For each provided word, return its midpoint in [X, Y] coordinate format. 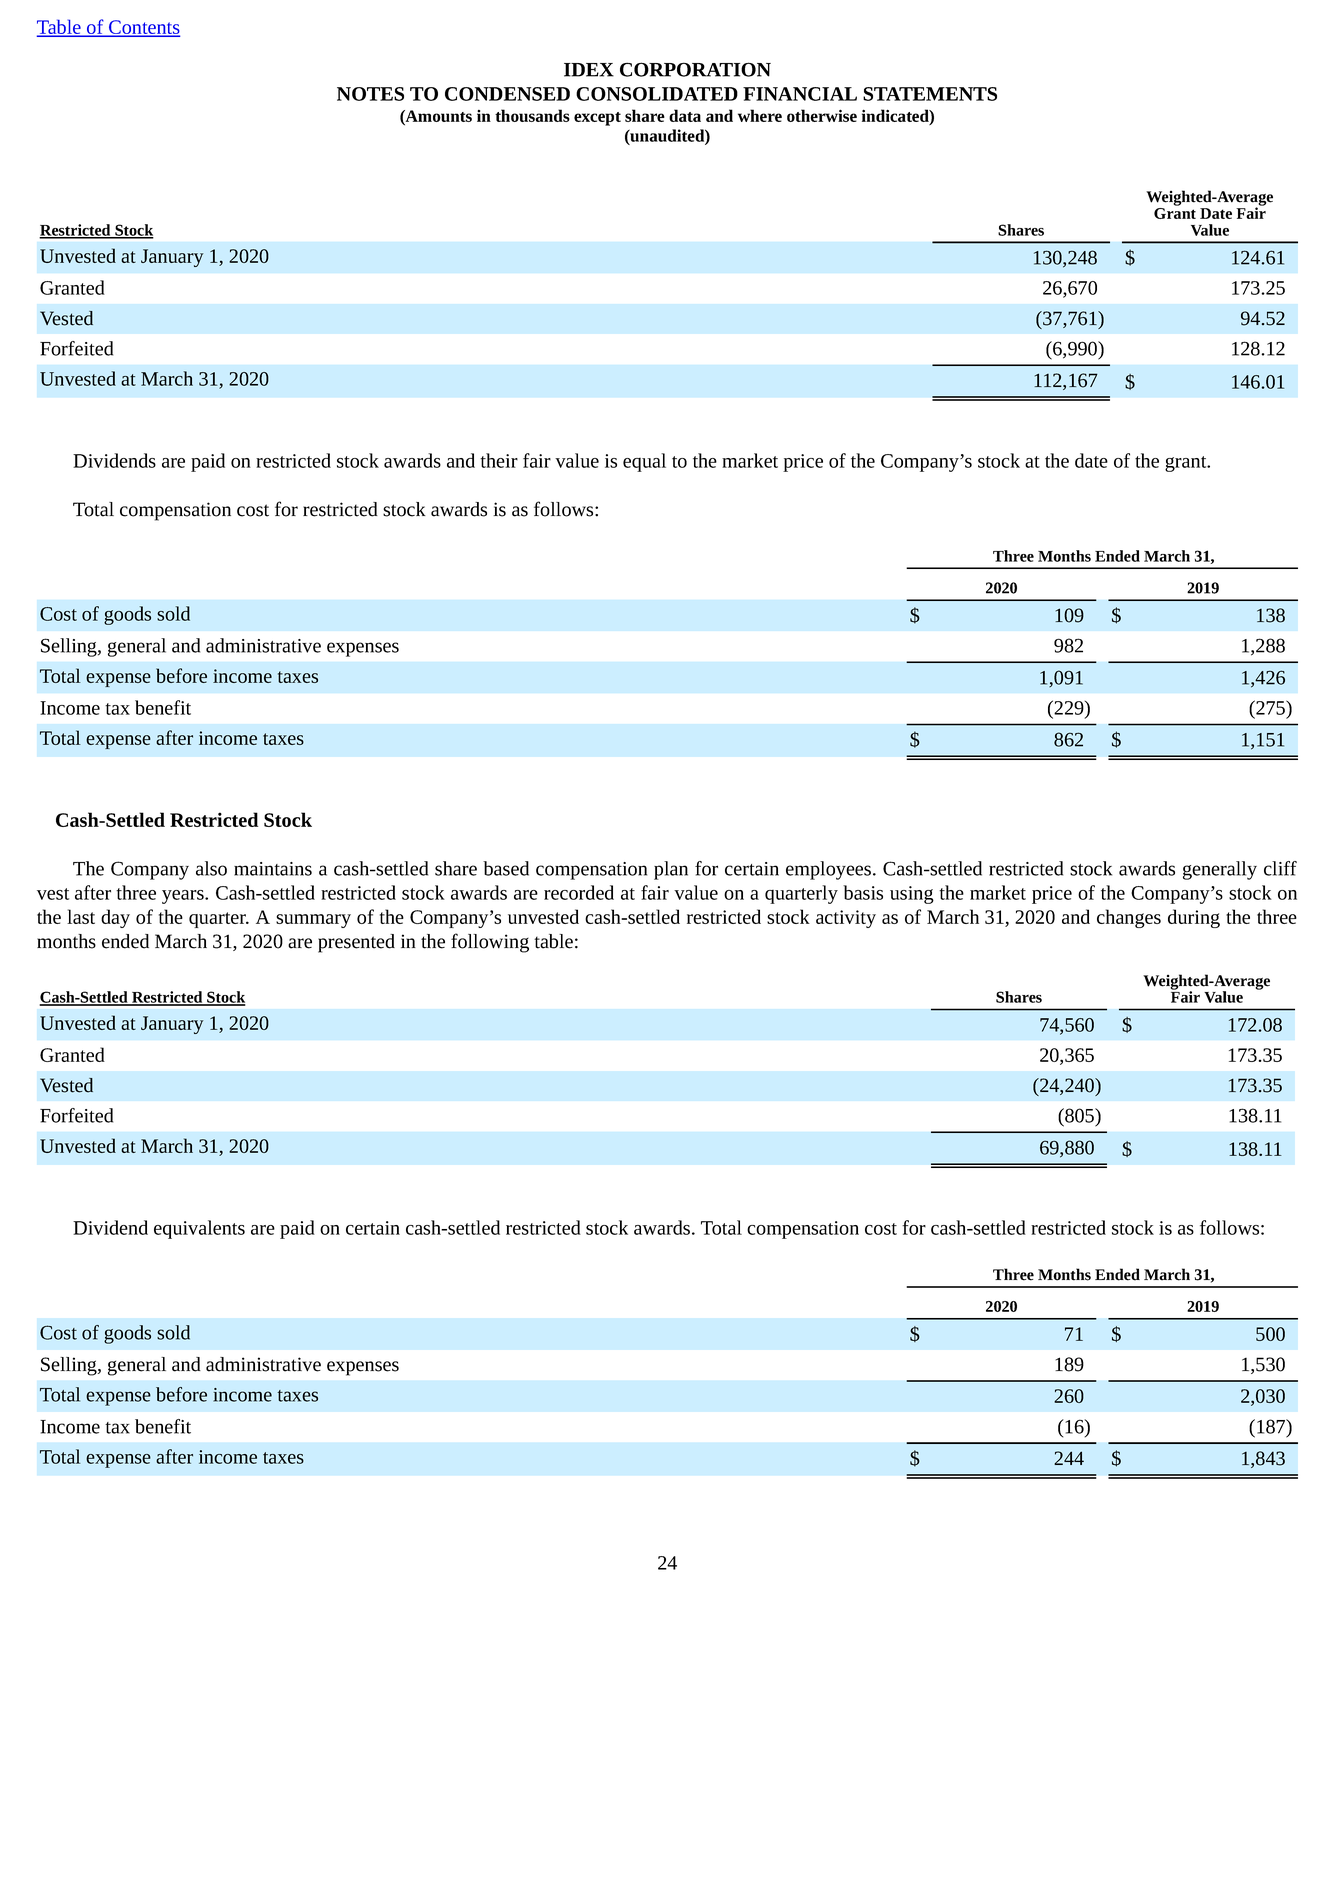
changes [1129, 918]
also [211, 868]
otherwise [822, 115]
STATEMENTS [930, 94]
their [499, 460]
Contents [143, 28]
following [490, 943]
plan [671, 870]
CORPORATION [695, 69]
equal [644, 462]
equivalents [199, 1229]
